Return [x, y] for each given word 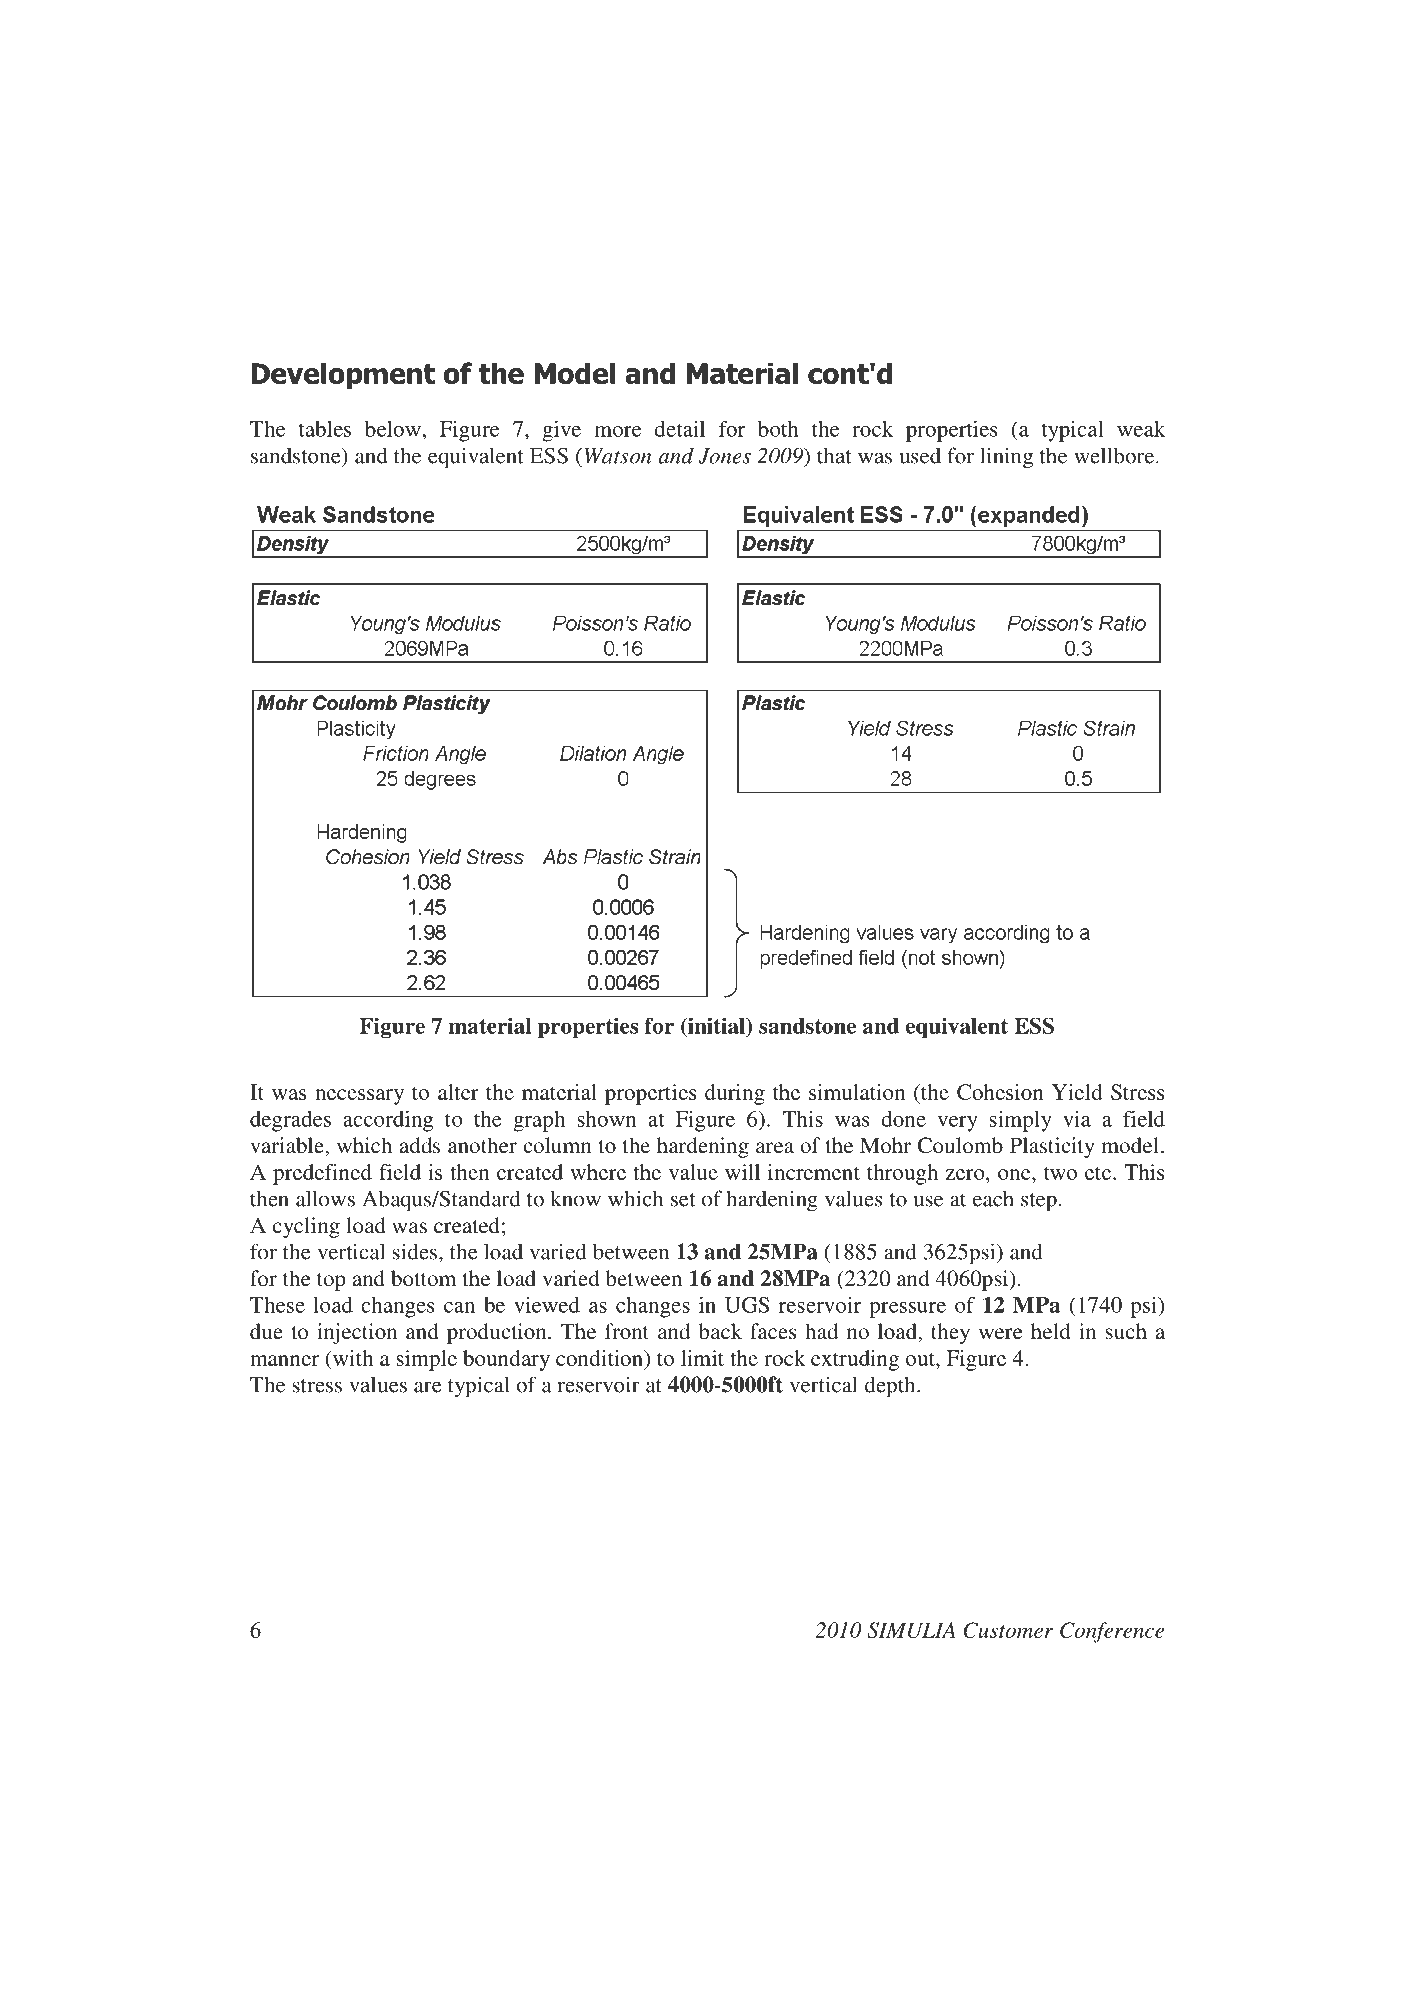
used [920, 455]
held [1050, 1331]
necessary [359, 1097]
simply [1020, 1121]
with [352, 1358]
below [393, 429]
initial [716, 1025]
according [388, 1121]
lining [1006, 458]
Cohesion [1000, 1092]
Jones [724, 456]
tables [324, 429]
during [735, 1094]
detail [680, 429]
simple [426, 1360]
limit [702, 1358]
